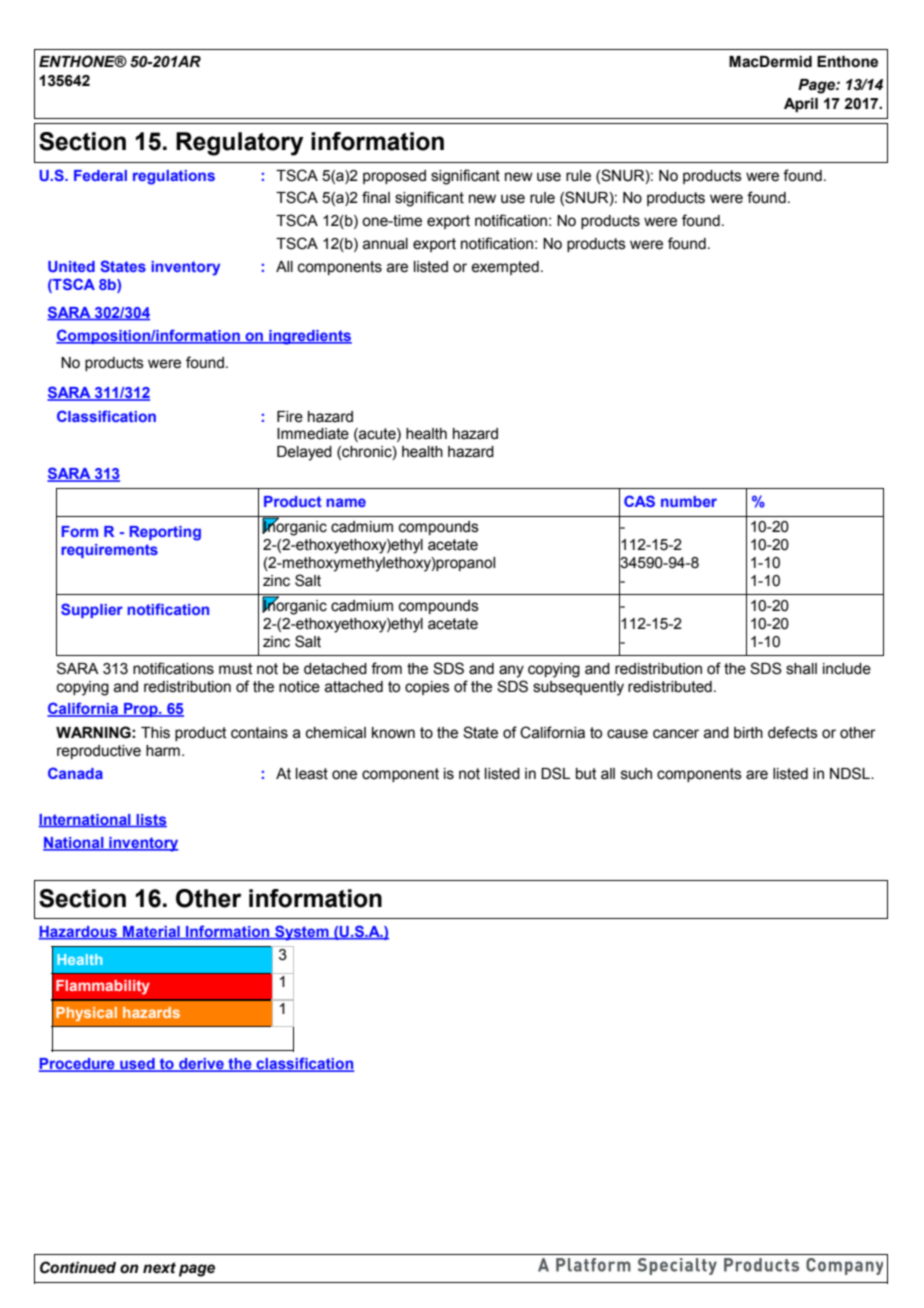 Image resolution: width=924 pixels, height=1308 pixels. I want to click on Material, so click(151, 933).
